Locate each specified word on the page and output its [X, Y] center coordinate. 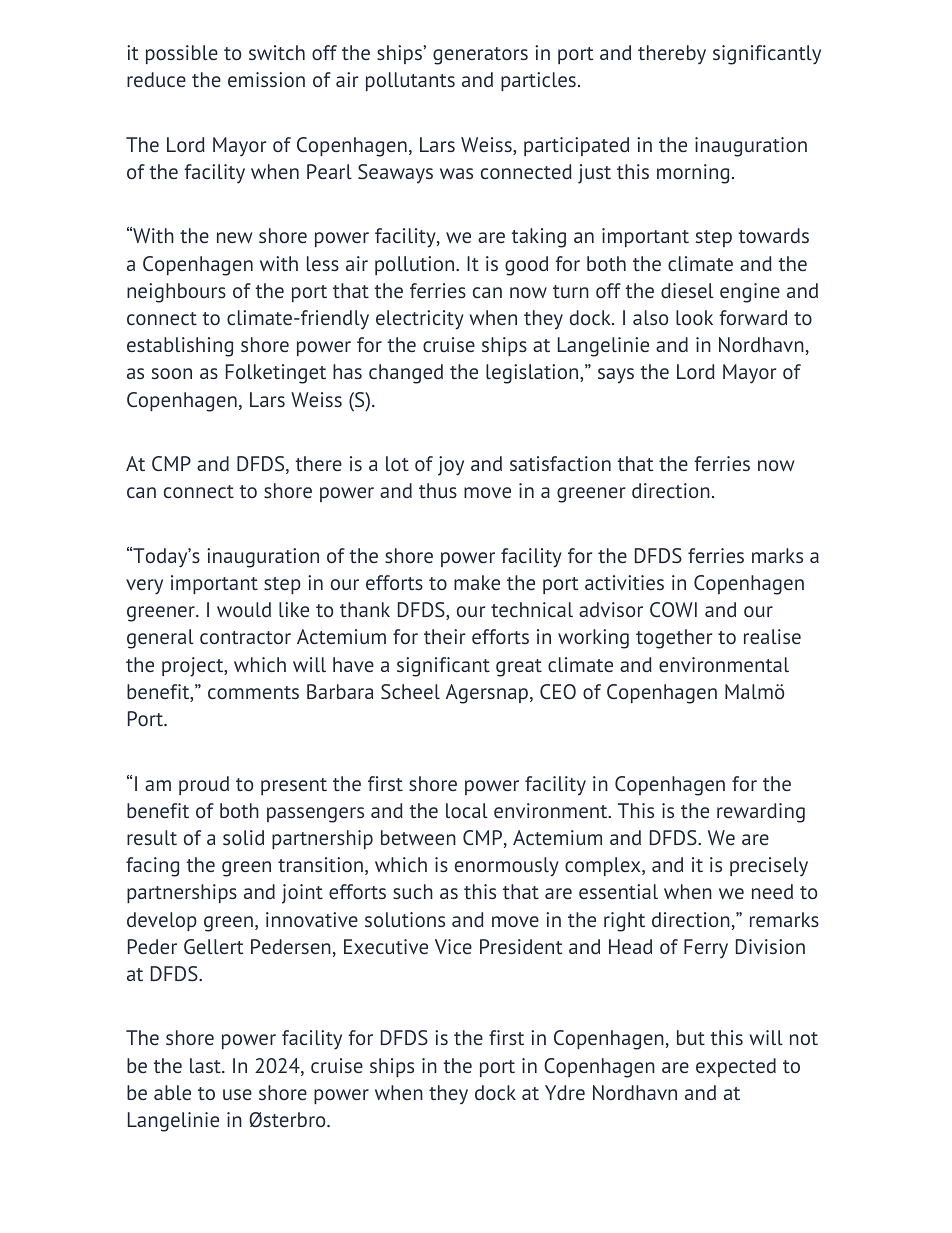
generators [480, 56]
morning [693, 174]
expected [736, 1067]
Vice [453, 946]
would [244, 609]
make [477, 582]
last [206, 1065]
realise [772, 636]
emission [266, 79]
